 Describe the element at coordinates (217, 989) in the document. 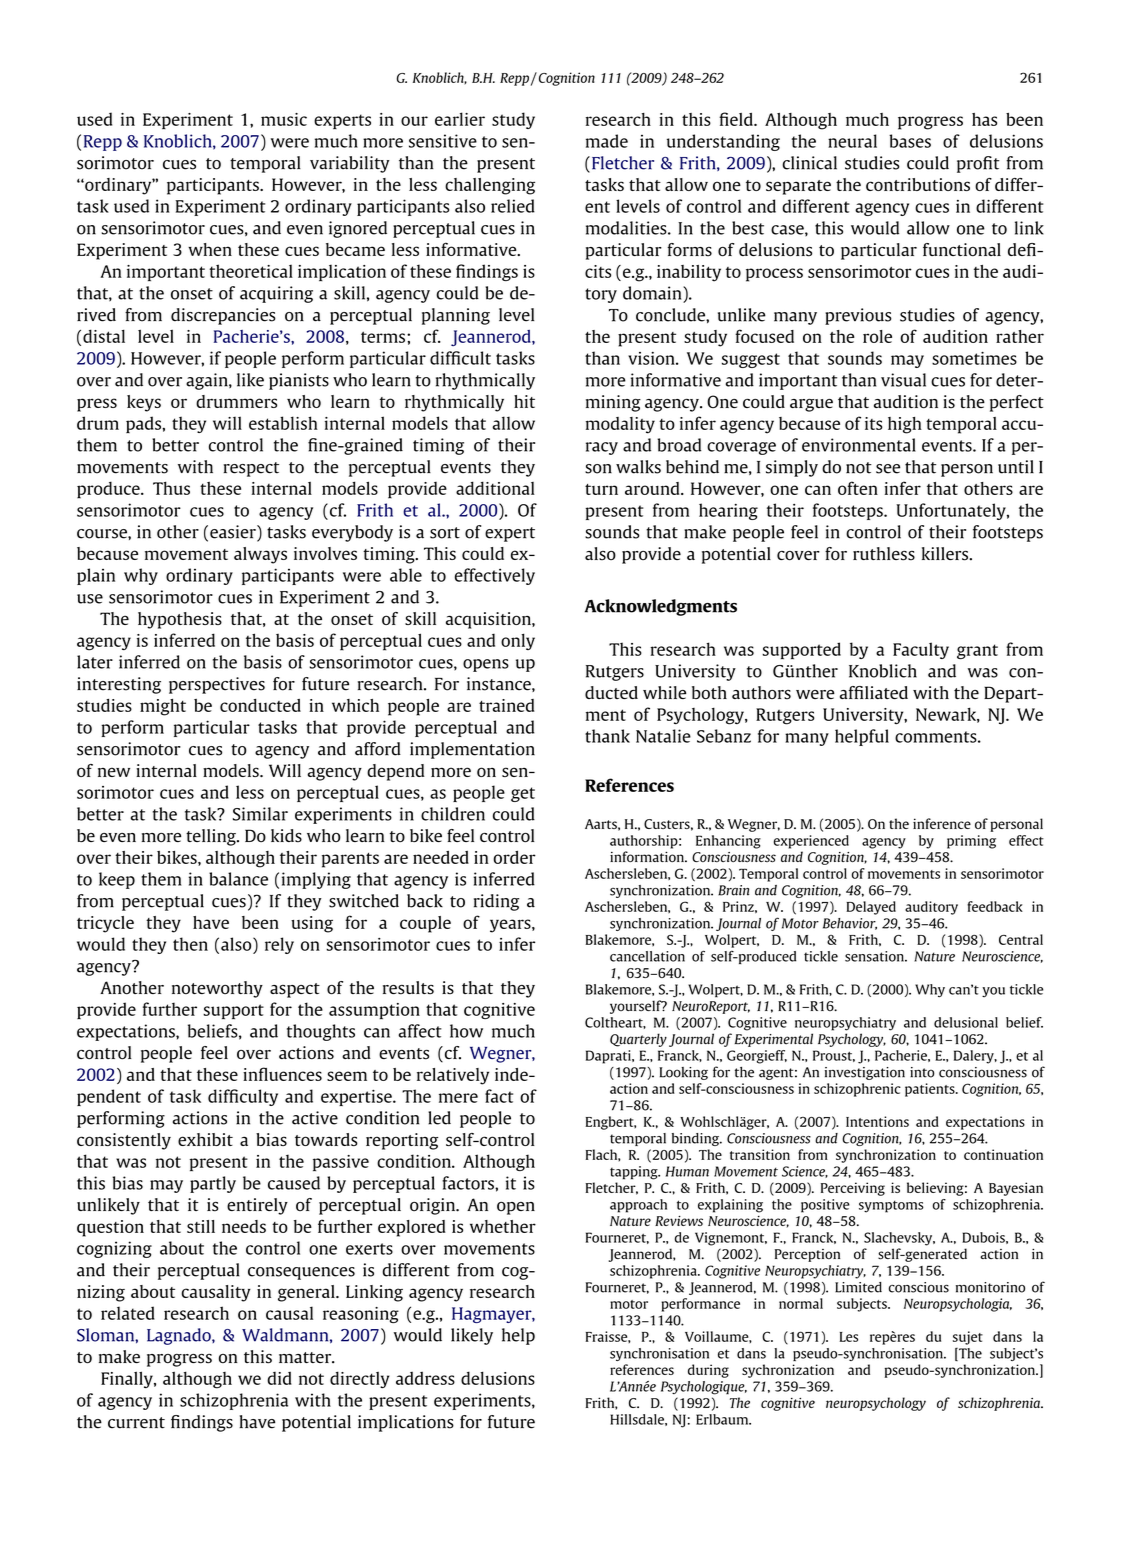

I see `noteworthy` at that location.
